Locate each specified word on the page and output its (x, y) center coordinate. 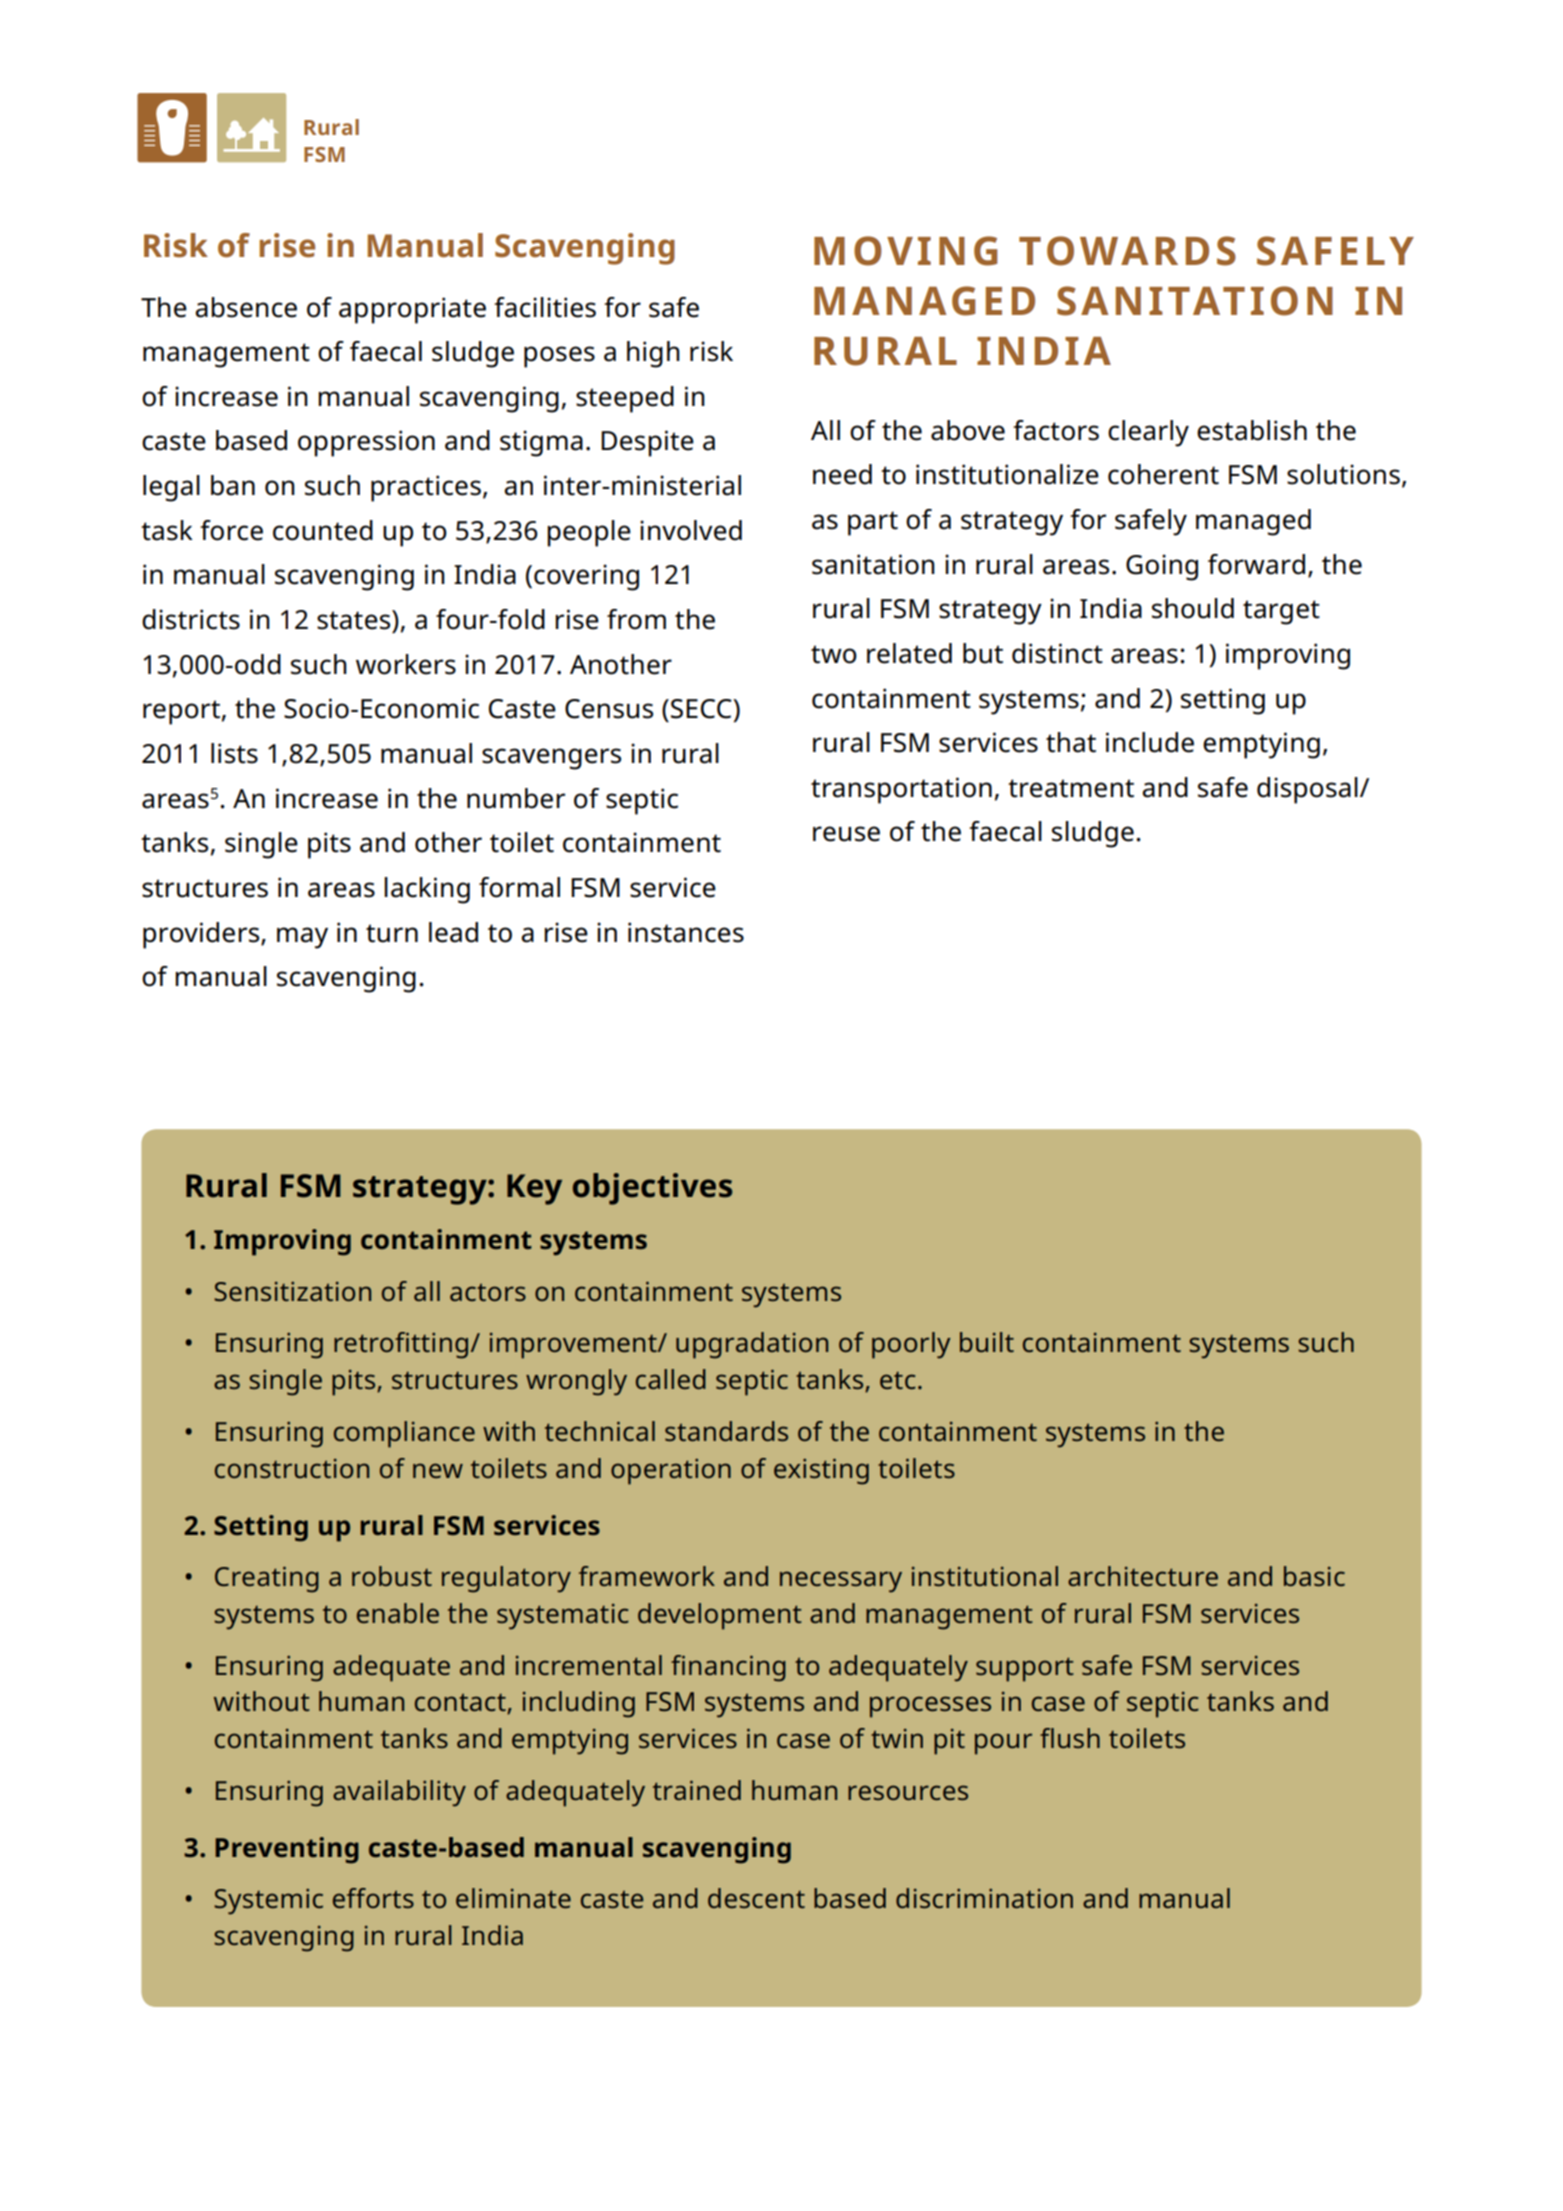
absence (246, 307)
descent (756, 1898)
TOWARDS (1127, 251)
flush (1070, 1738)
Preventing (287, 1850)
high (653, 354)
